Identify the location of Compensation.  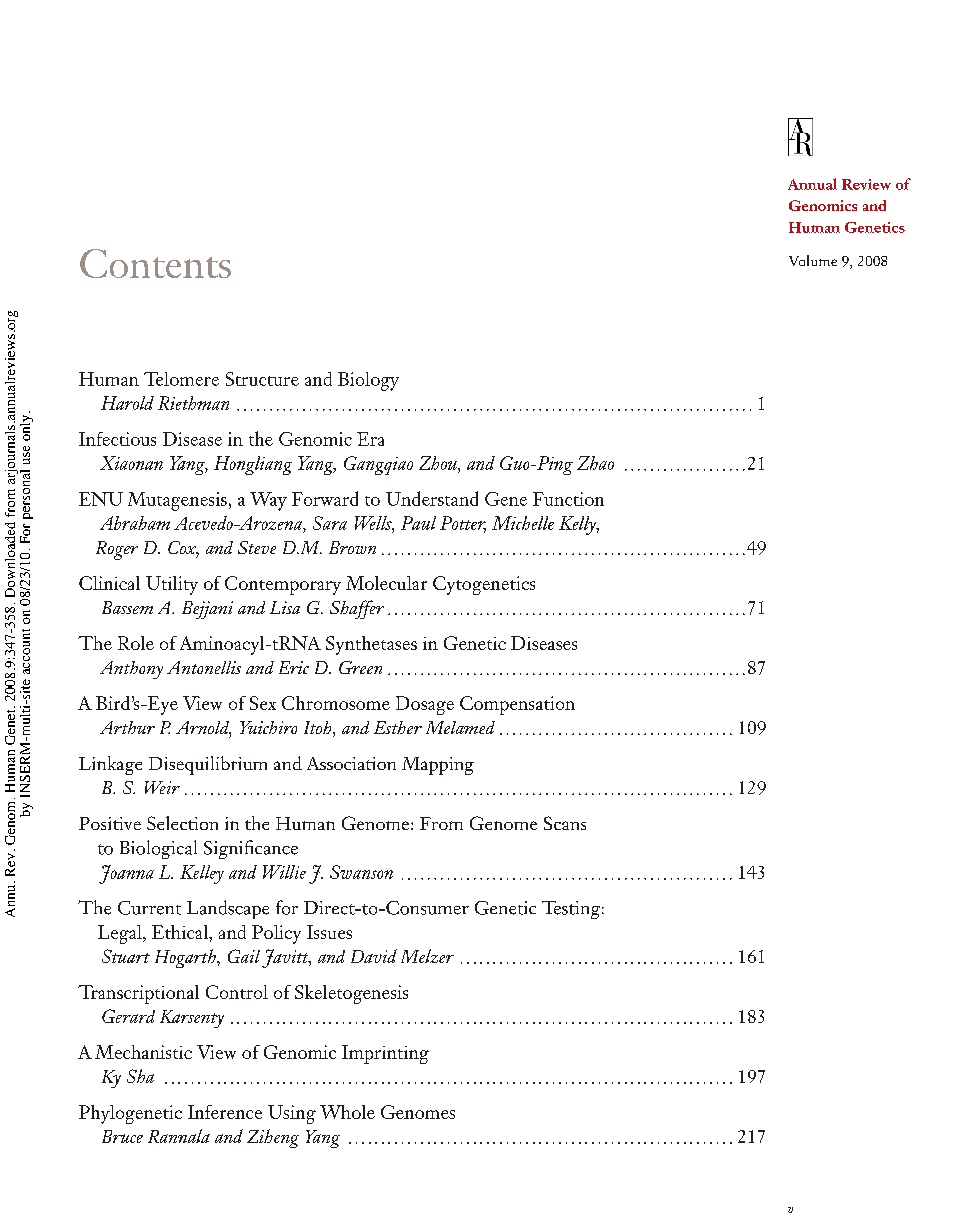
(517, 705).
